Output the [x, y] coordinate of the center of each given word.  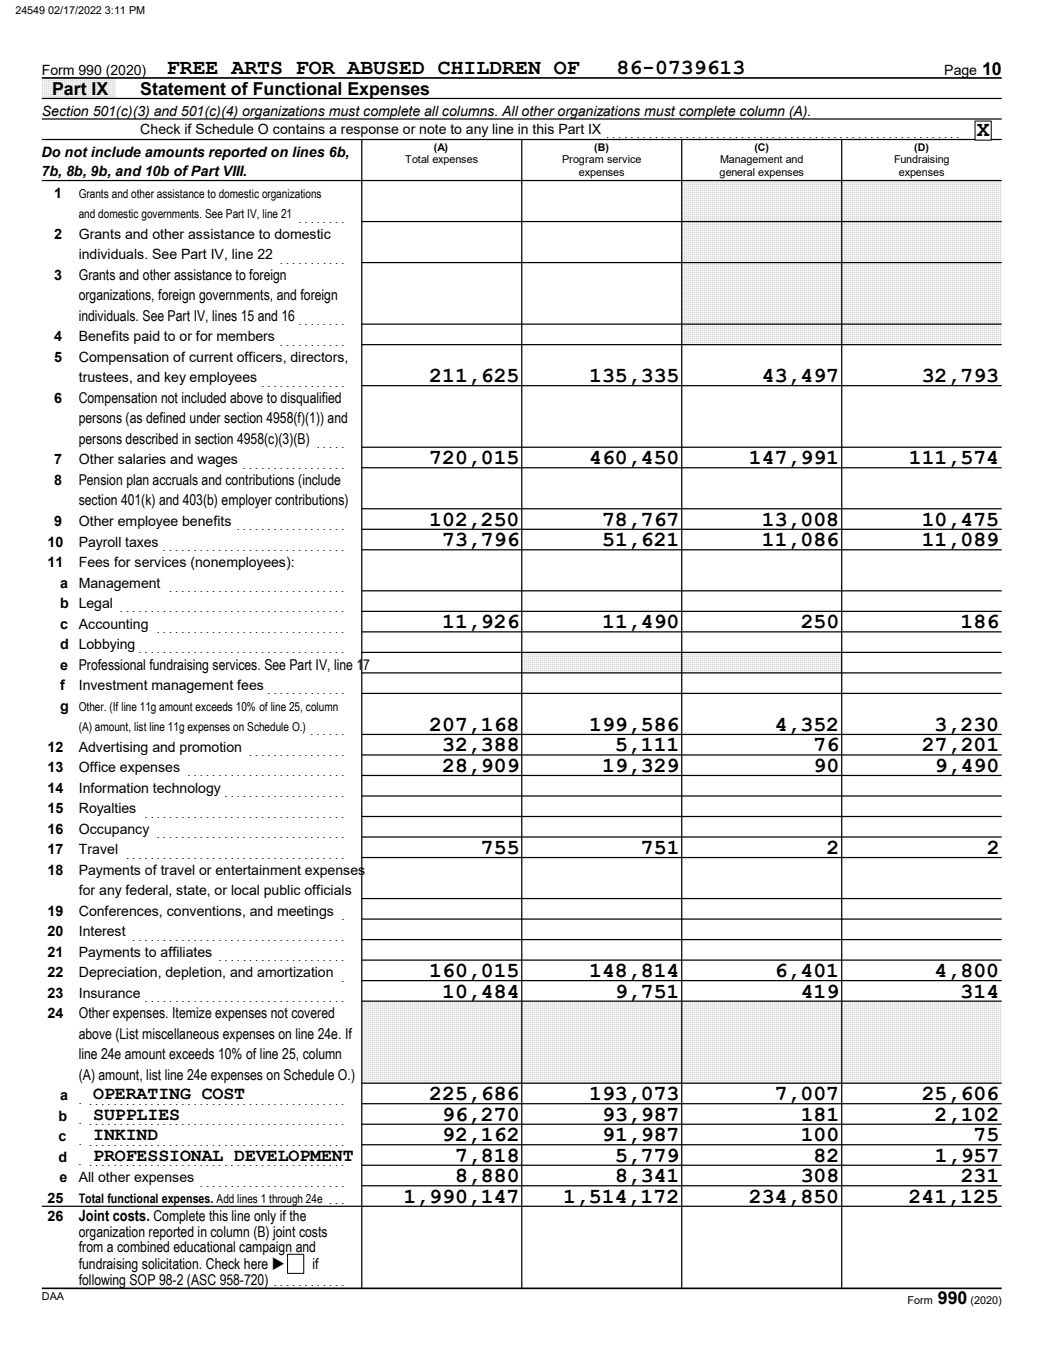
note [433, 129]
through [286, 1200]
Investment [114, 685]
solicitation [171, 1264]
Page [961, 72]
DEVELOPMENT [293, 1156]
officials [328, 889]
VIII [235, 170]
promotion [210, 748]
